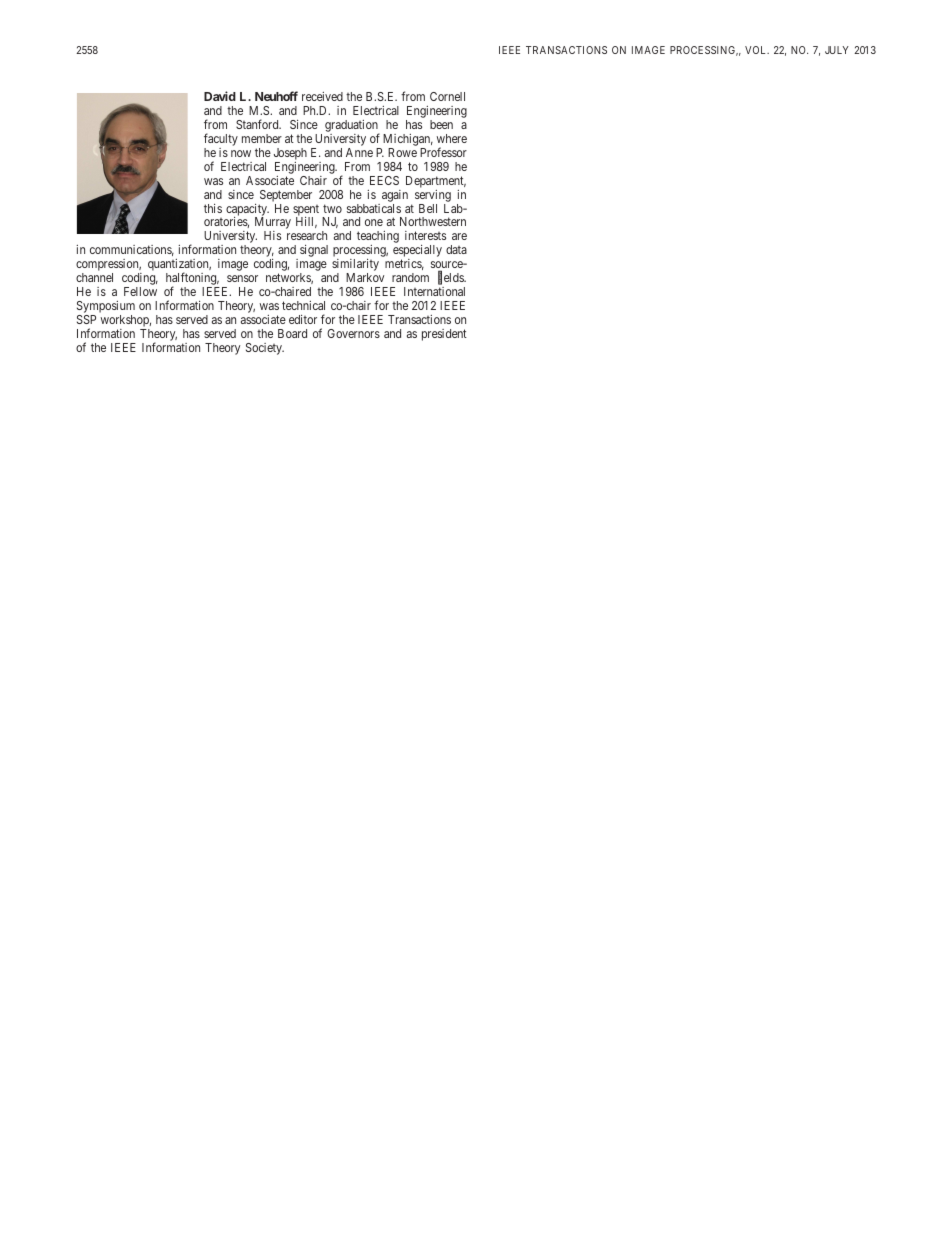 The height and width of the document is (1233, 952). I want to click on data, so click(456, 249).
